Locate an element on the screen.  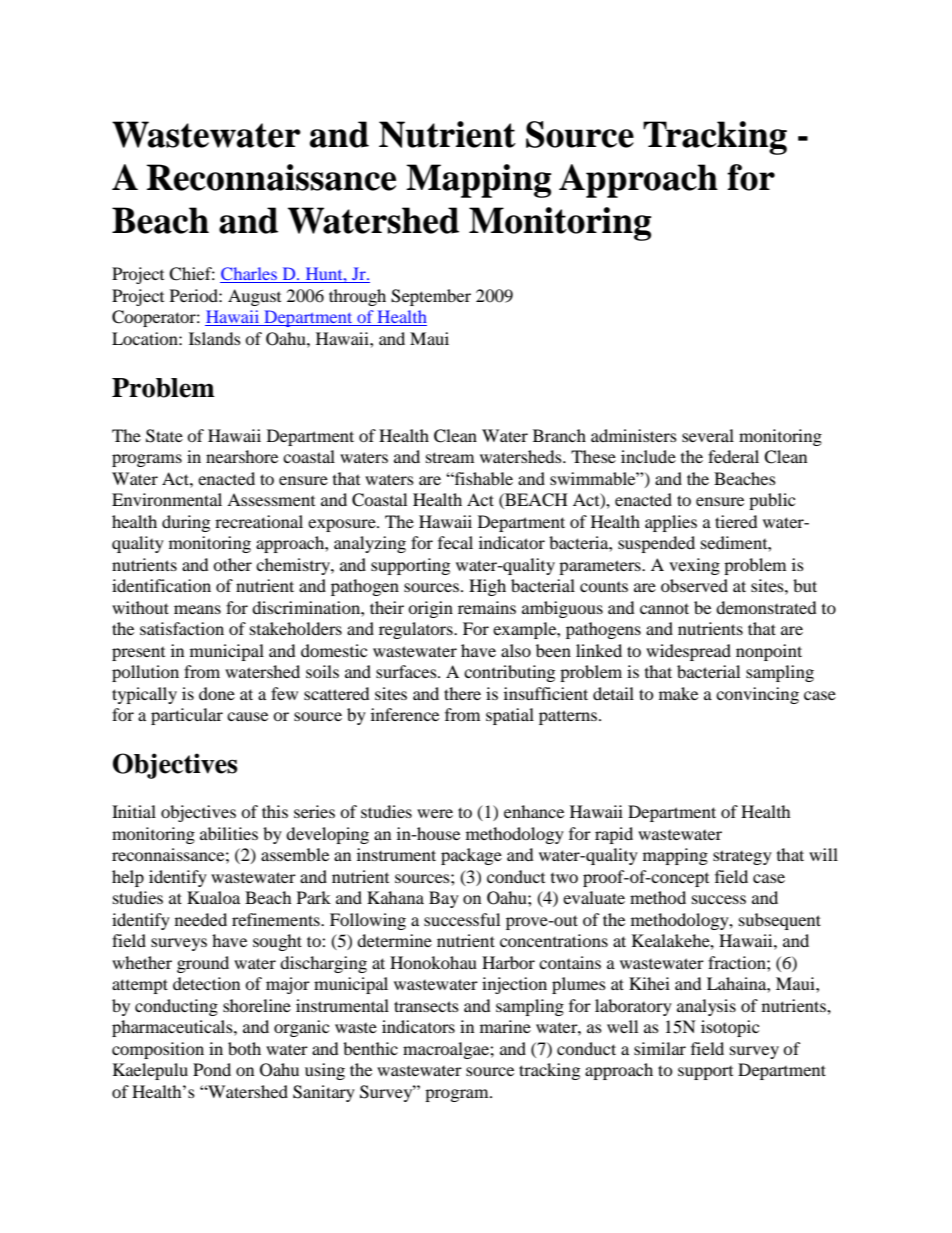
needed is located at coordinates (201, 919).
